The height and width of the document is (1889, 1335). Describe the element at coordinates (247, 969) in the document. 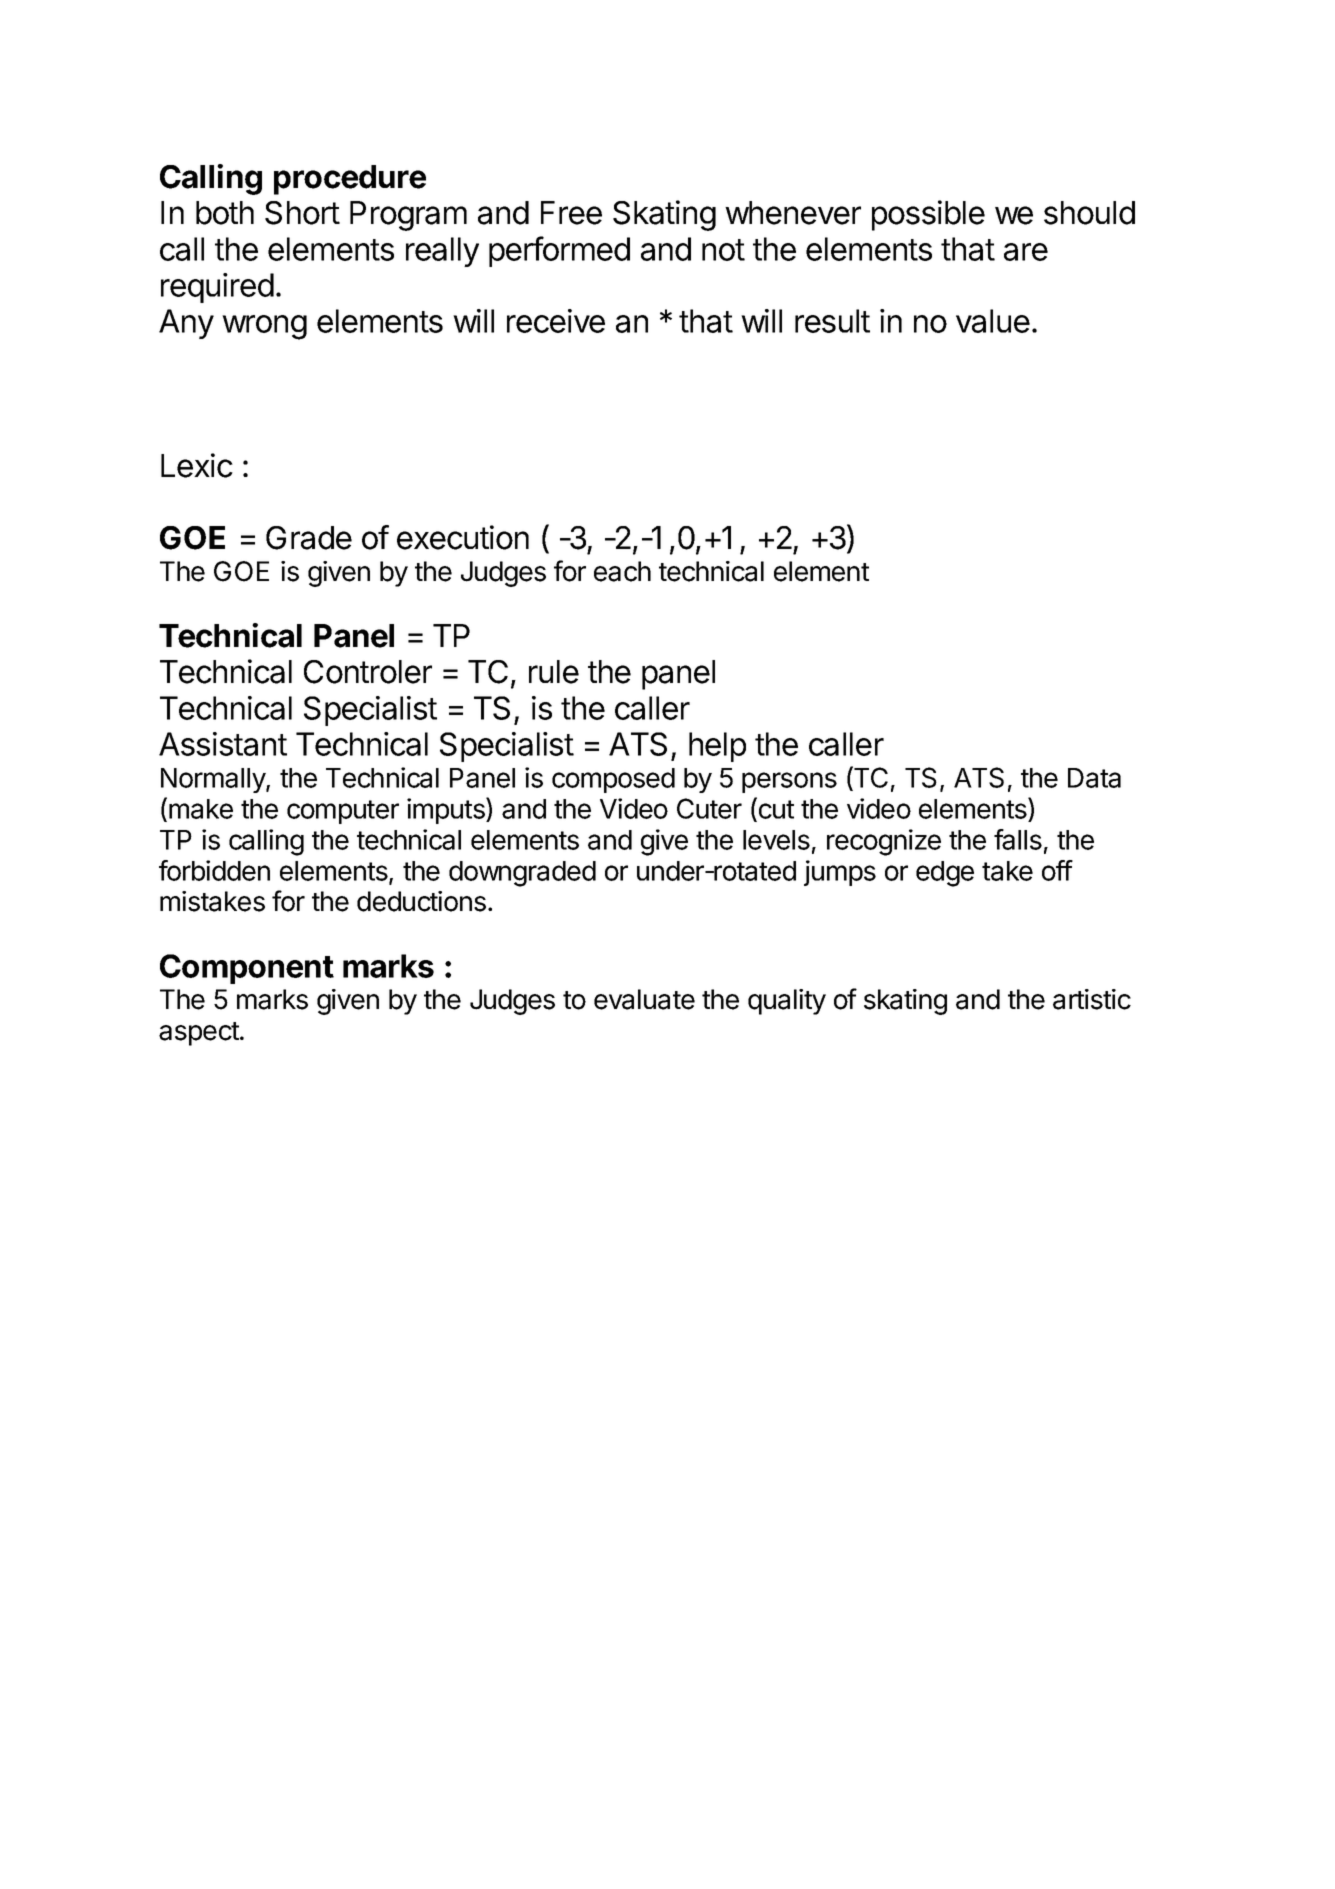

I see `Component` at that location.
